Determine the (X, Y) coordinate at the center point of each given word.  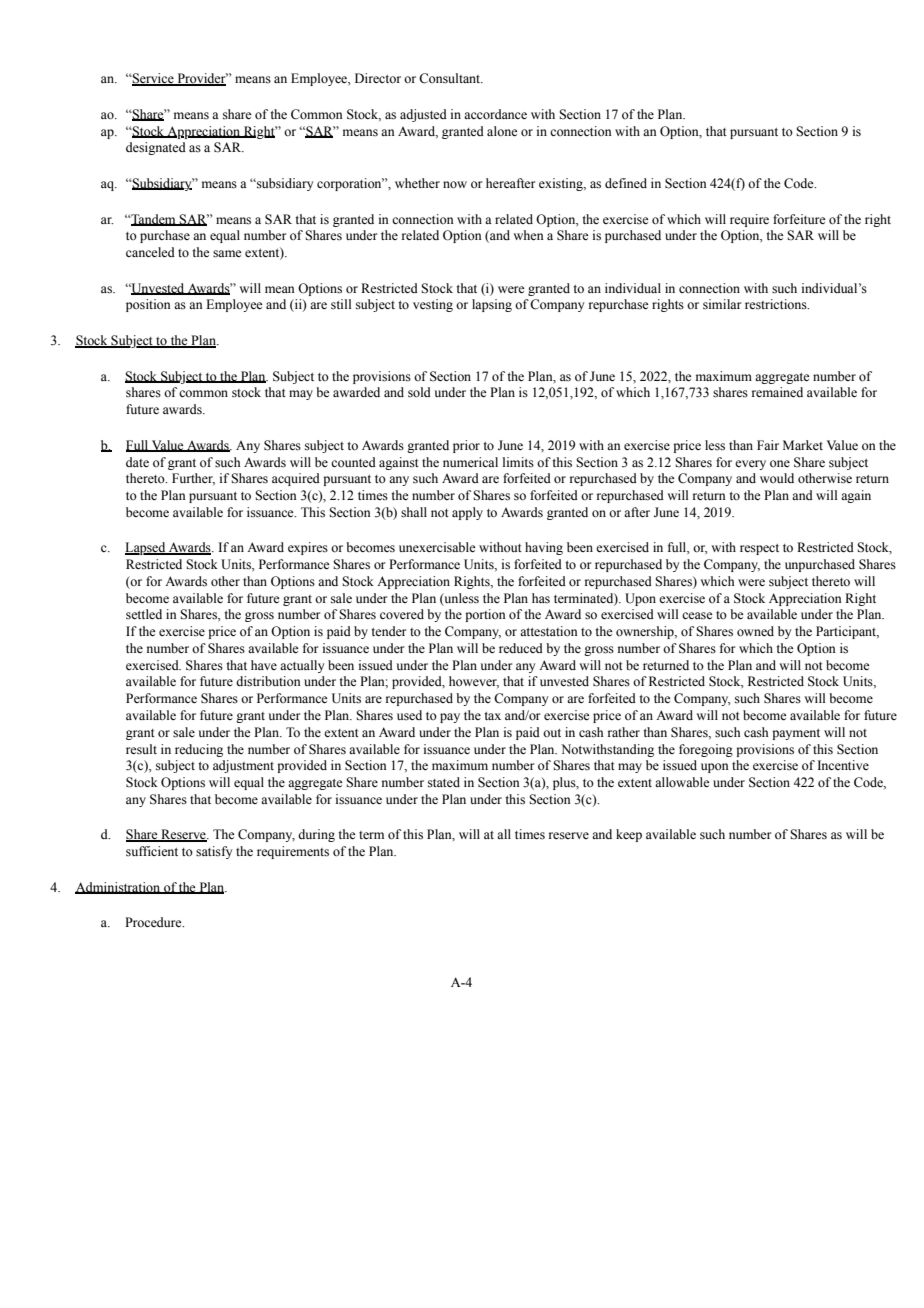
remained (777, 392)
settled (144, 614)
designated (156, 148)
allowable (682, 782)
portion (485, 615)
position (148, 305)
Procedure (154, 922)
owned (755, 631)
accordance (495, 114)
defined (626, 183)
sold (419, 392)
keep (629, 835)
